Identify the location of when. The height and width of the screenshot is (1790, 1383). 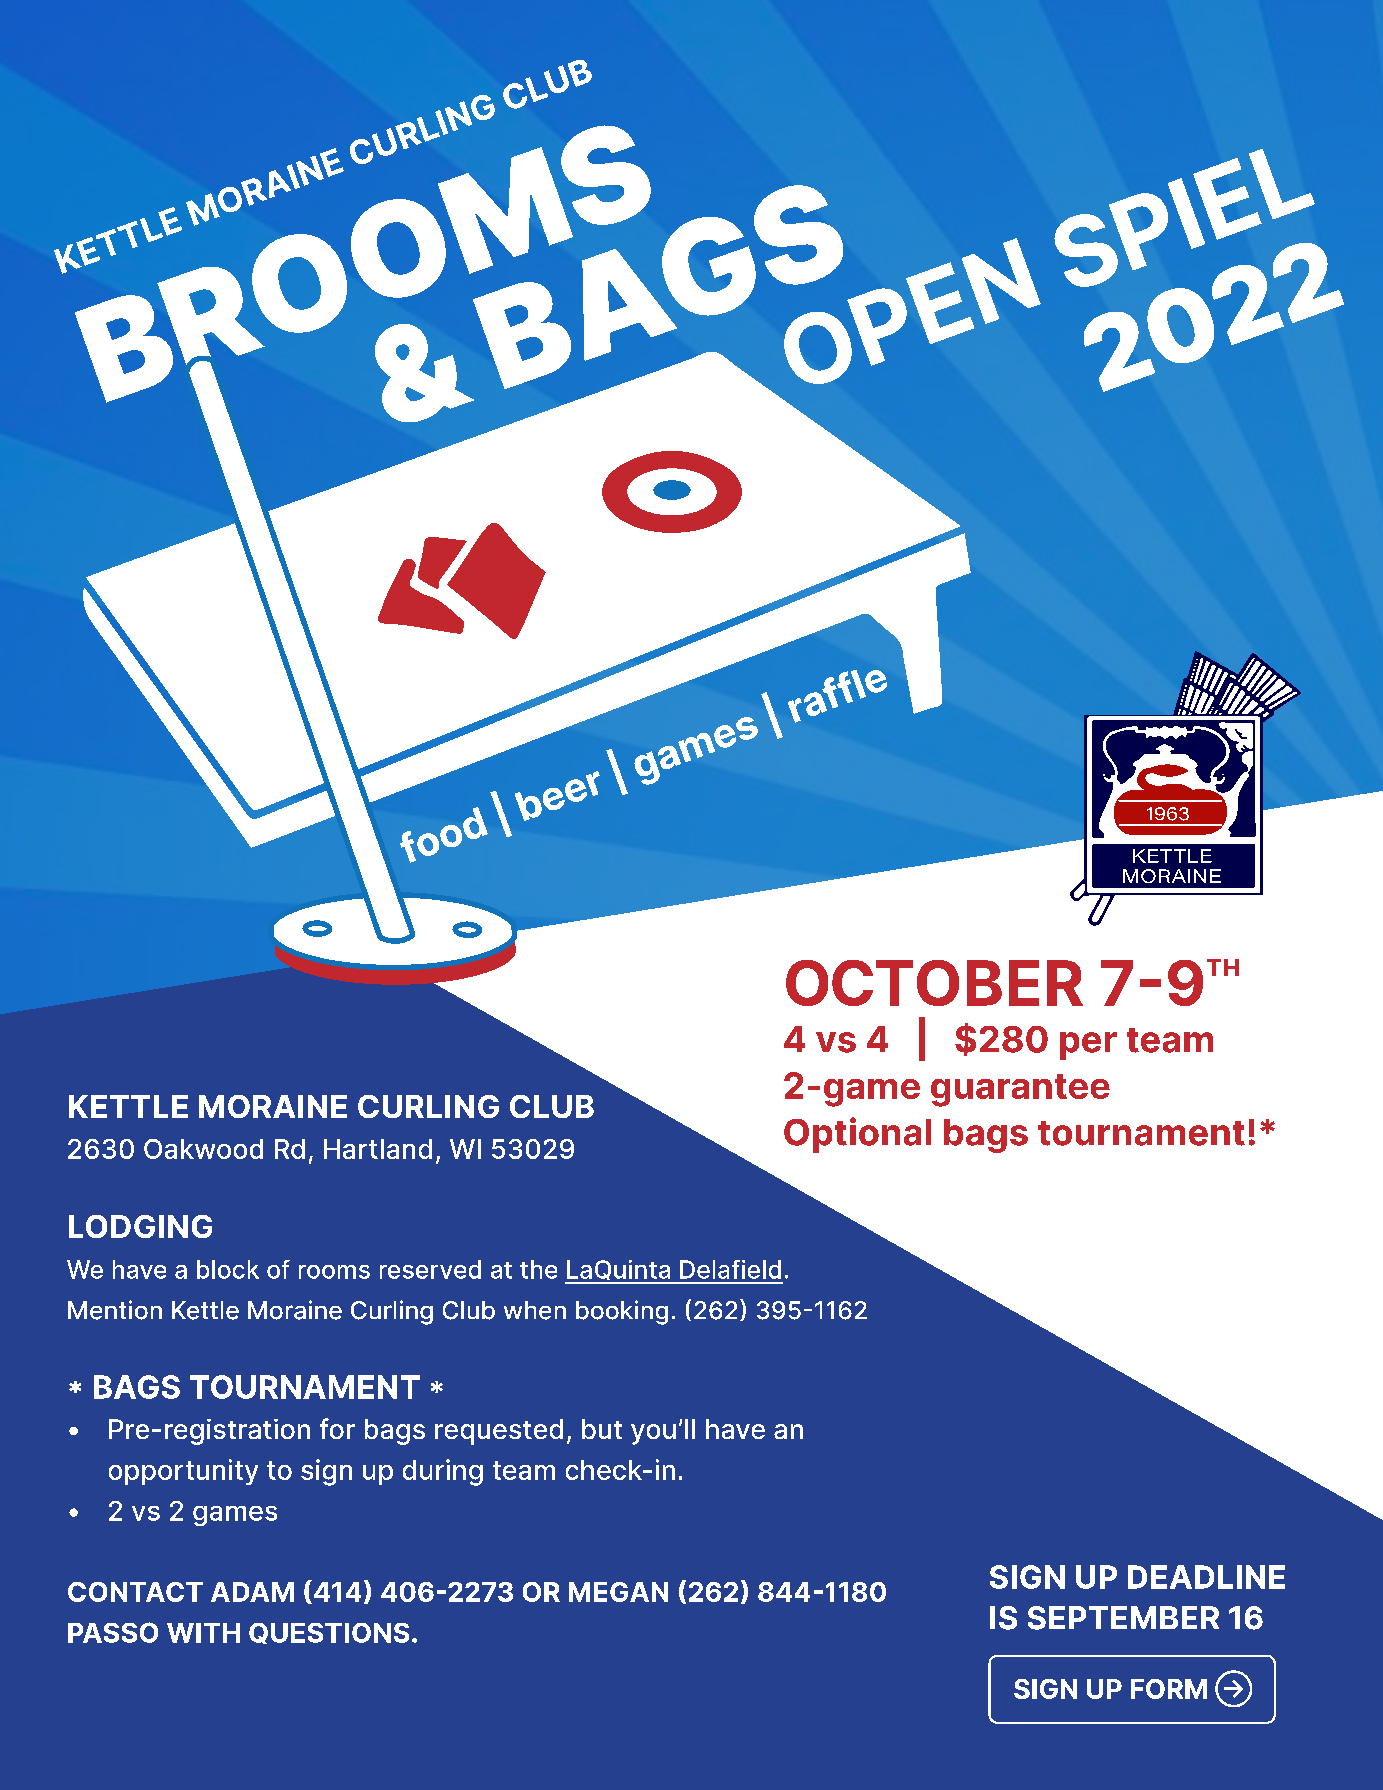
(535, 1310).
